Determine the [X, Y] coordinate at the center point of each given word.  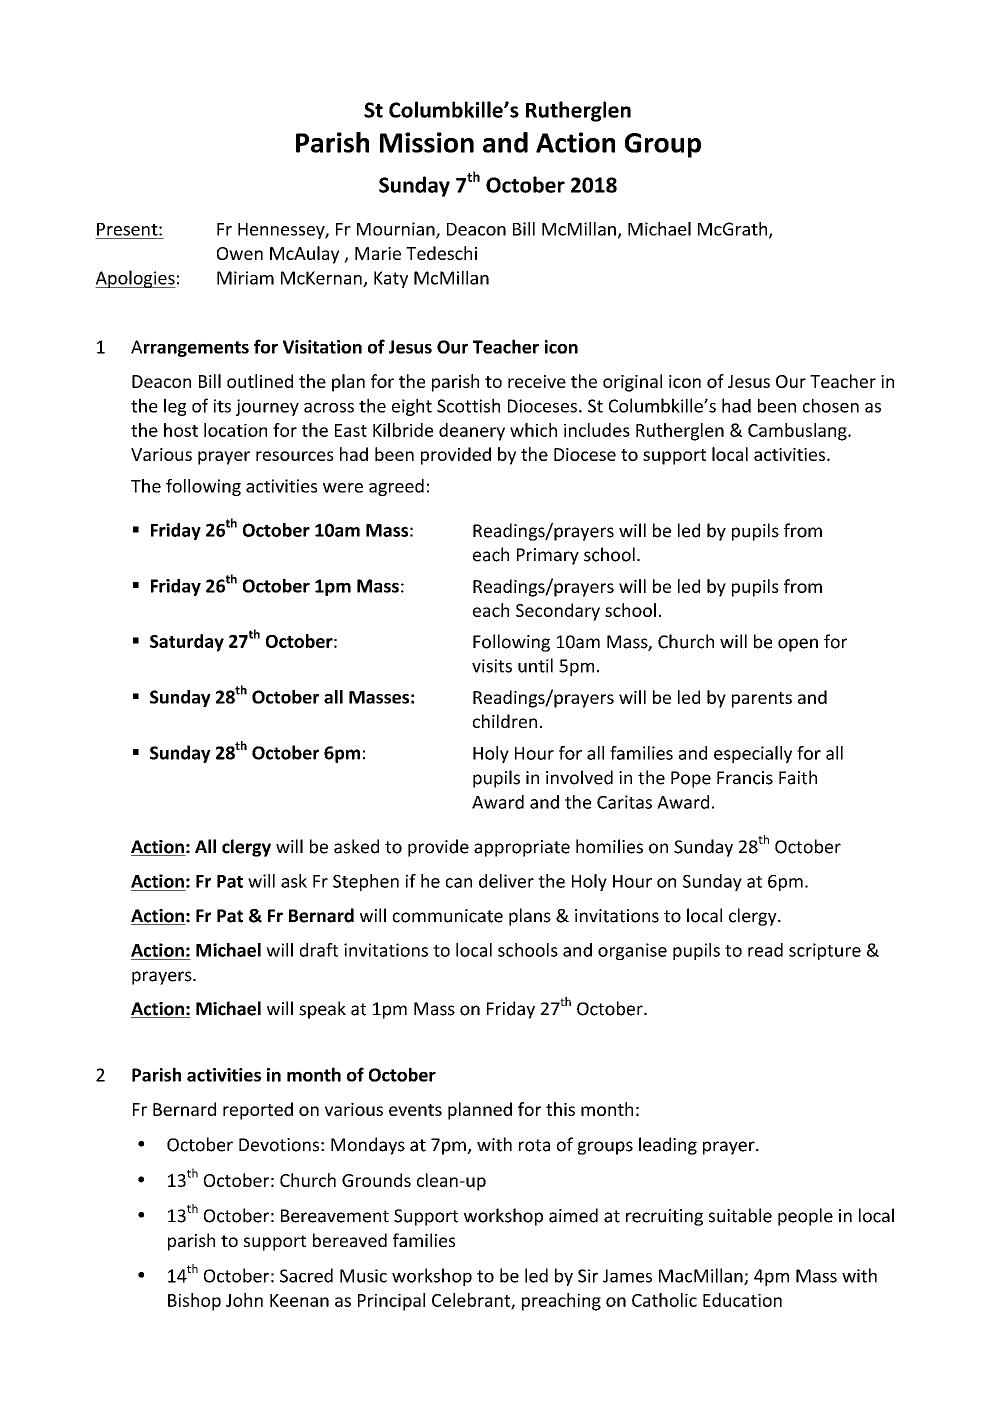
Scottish [468, 405]
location [235, 430]
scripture [825, 951]
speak [322, 1010]
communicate [448, 916]
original [632, 383]
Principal [391, 1302]
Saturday [187, 643]
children [505, 721]
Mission [427, 142]
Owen [240, 253]
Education [742, 1300]
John [244, 1300]
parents [762, 700]
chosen [831, 405]
